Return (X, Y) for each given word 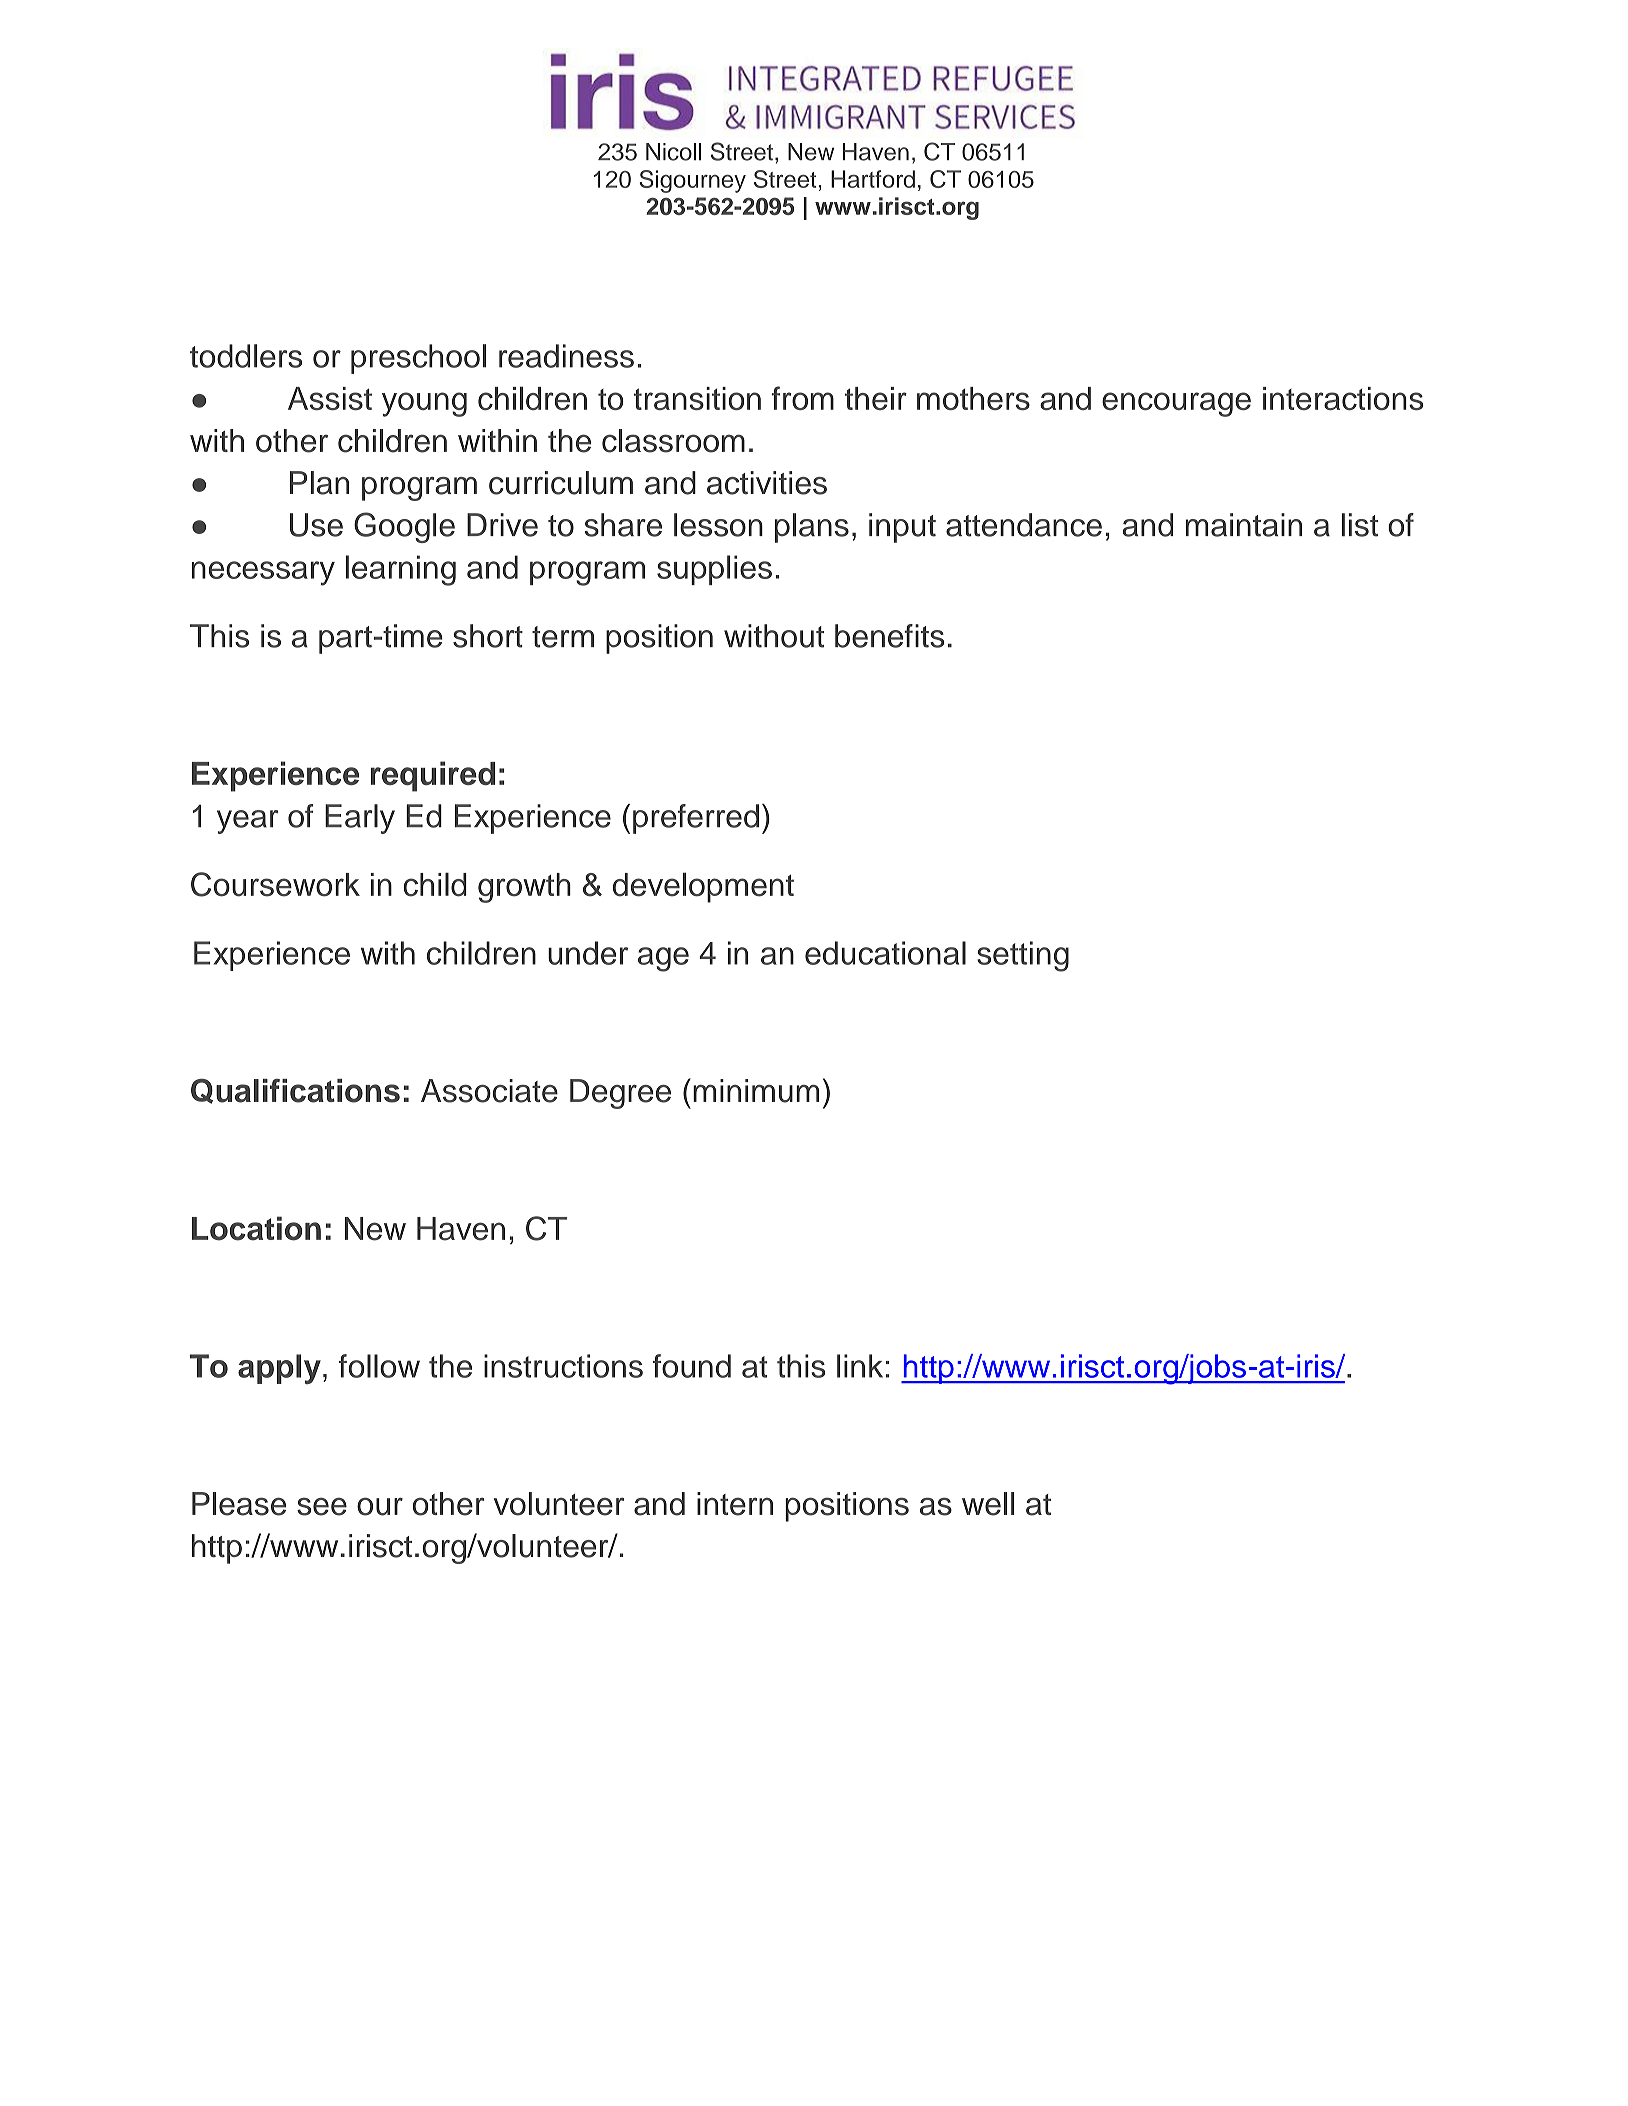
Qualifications (295, 1091)
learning (401, 570)
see (322, 1507)
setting (1023, 956)
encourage (1176, 404)
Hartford (873, 179)
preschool (418, 359)
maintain (1244, 525)
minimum (756, 1091)
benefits (889, 636)
